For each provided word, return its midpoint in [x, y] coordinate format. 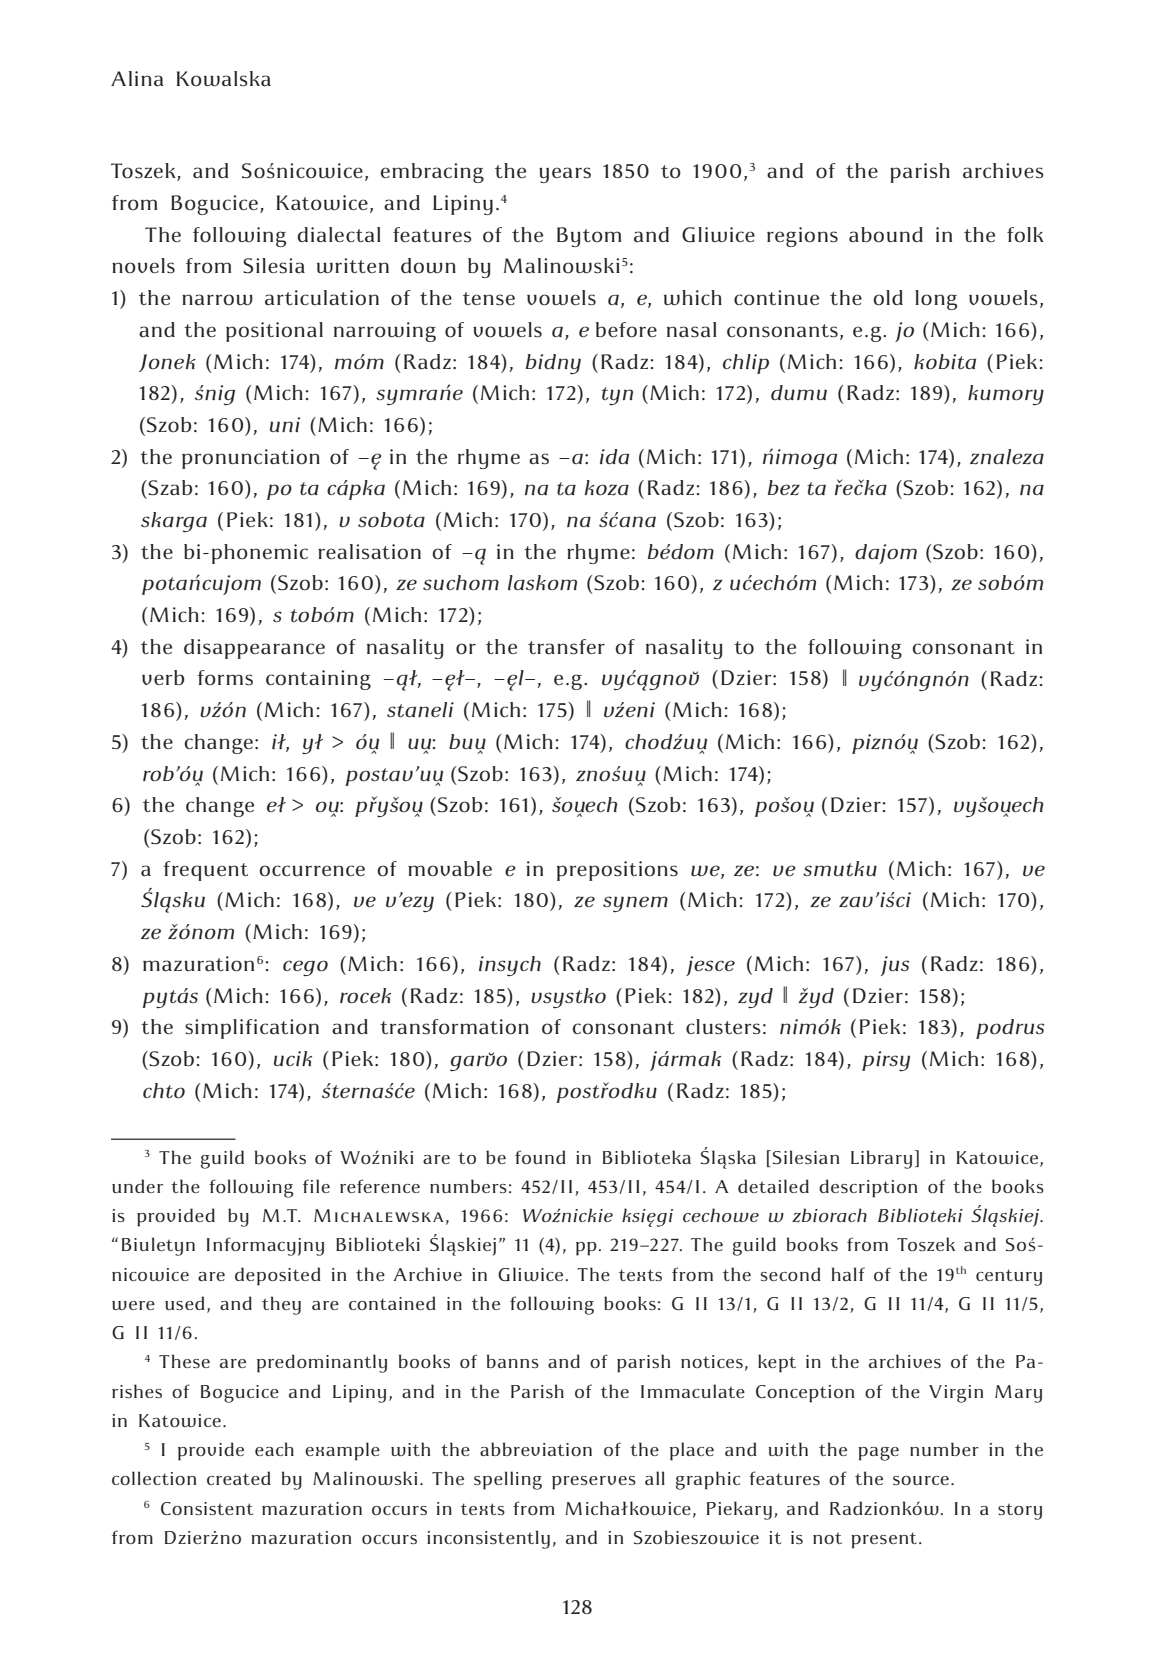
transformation [454, 1027]
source [921, 1480]
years [565, 175]
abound [886, 235]
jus [895, 966]
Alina [137, 78]
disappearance [254, 649]
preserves [594, 1483]
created [239, 1478]
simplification [252, 1029]
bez [784, 487]
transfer [566, 646]
